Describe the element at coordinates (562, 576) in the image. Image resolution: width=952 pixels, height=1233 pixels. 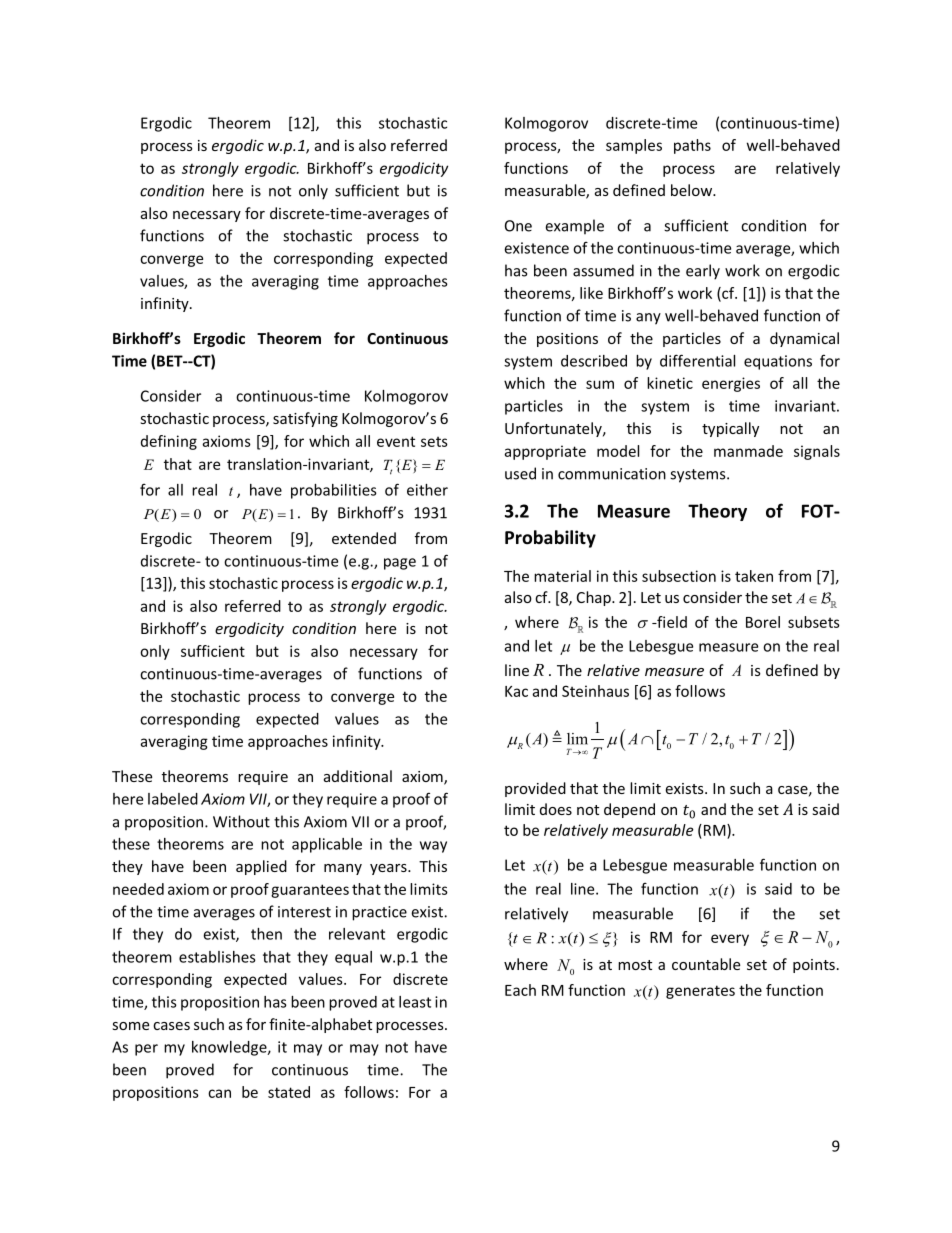
I see `material` at that location.
